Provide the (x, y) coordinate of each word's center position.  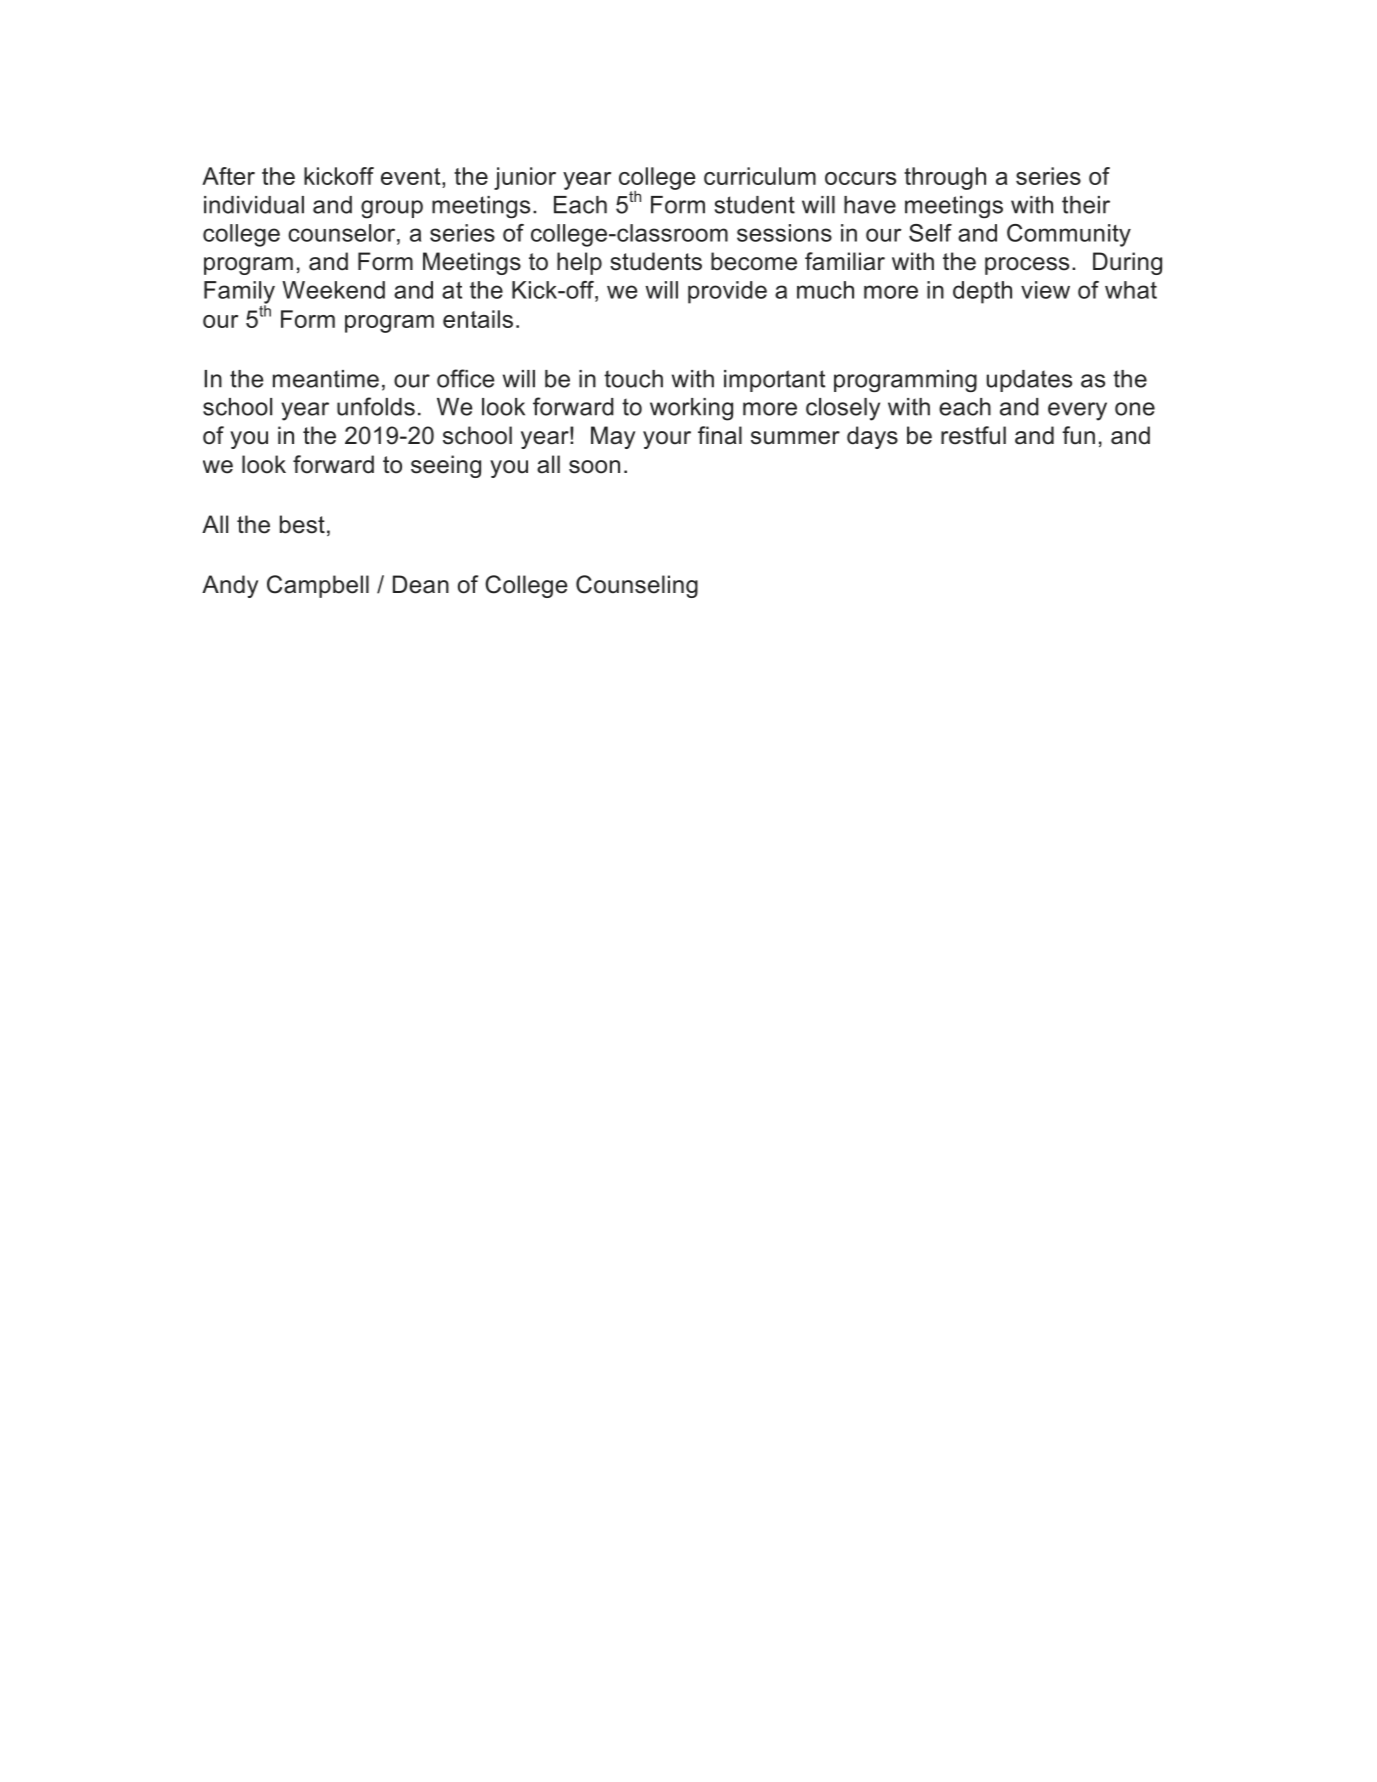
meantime (326, 379)
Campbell (318, 586)
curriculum (760, 176)
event (412, 176)
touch (633, 379)
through (945, 178)
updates (1029, 381)
